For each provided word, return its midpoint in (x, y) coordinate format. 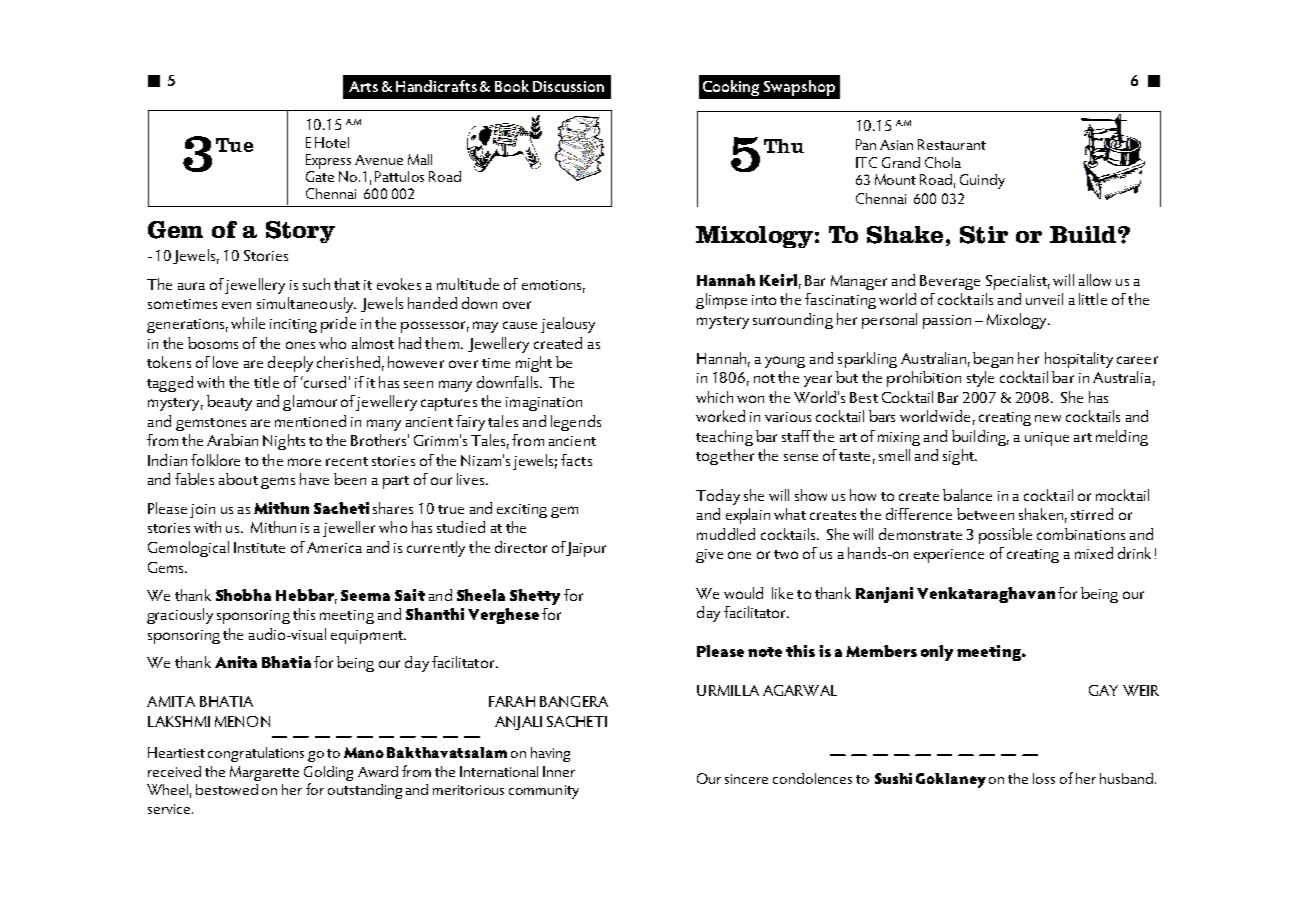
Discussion (568, 86)
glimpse (721, 301)
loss (1044, 778)
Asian (896, 145)
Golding (328, 773)
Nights (284, 442)
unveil (1044, 299)
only (937, 653)
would (743, 593)
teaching (724, 438)
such (316, 284)
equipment (368, 637)
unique (1047, 439)
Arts (363, 86)
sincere (746, 779)
